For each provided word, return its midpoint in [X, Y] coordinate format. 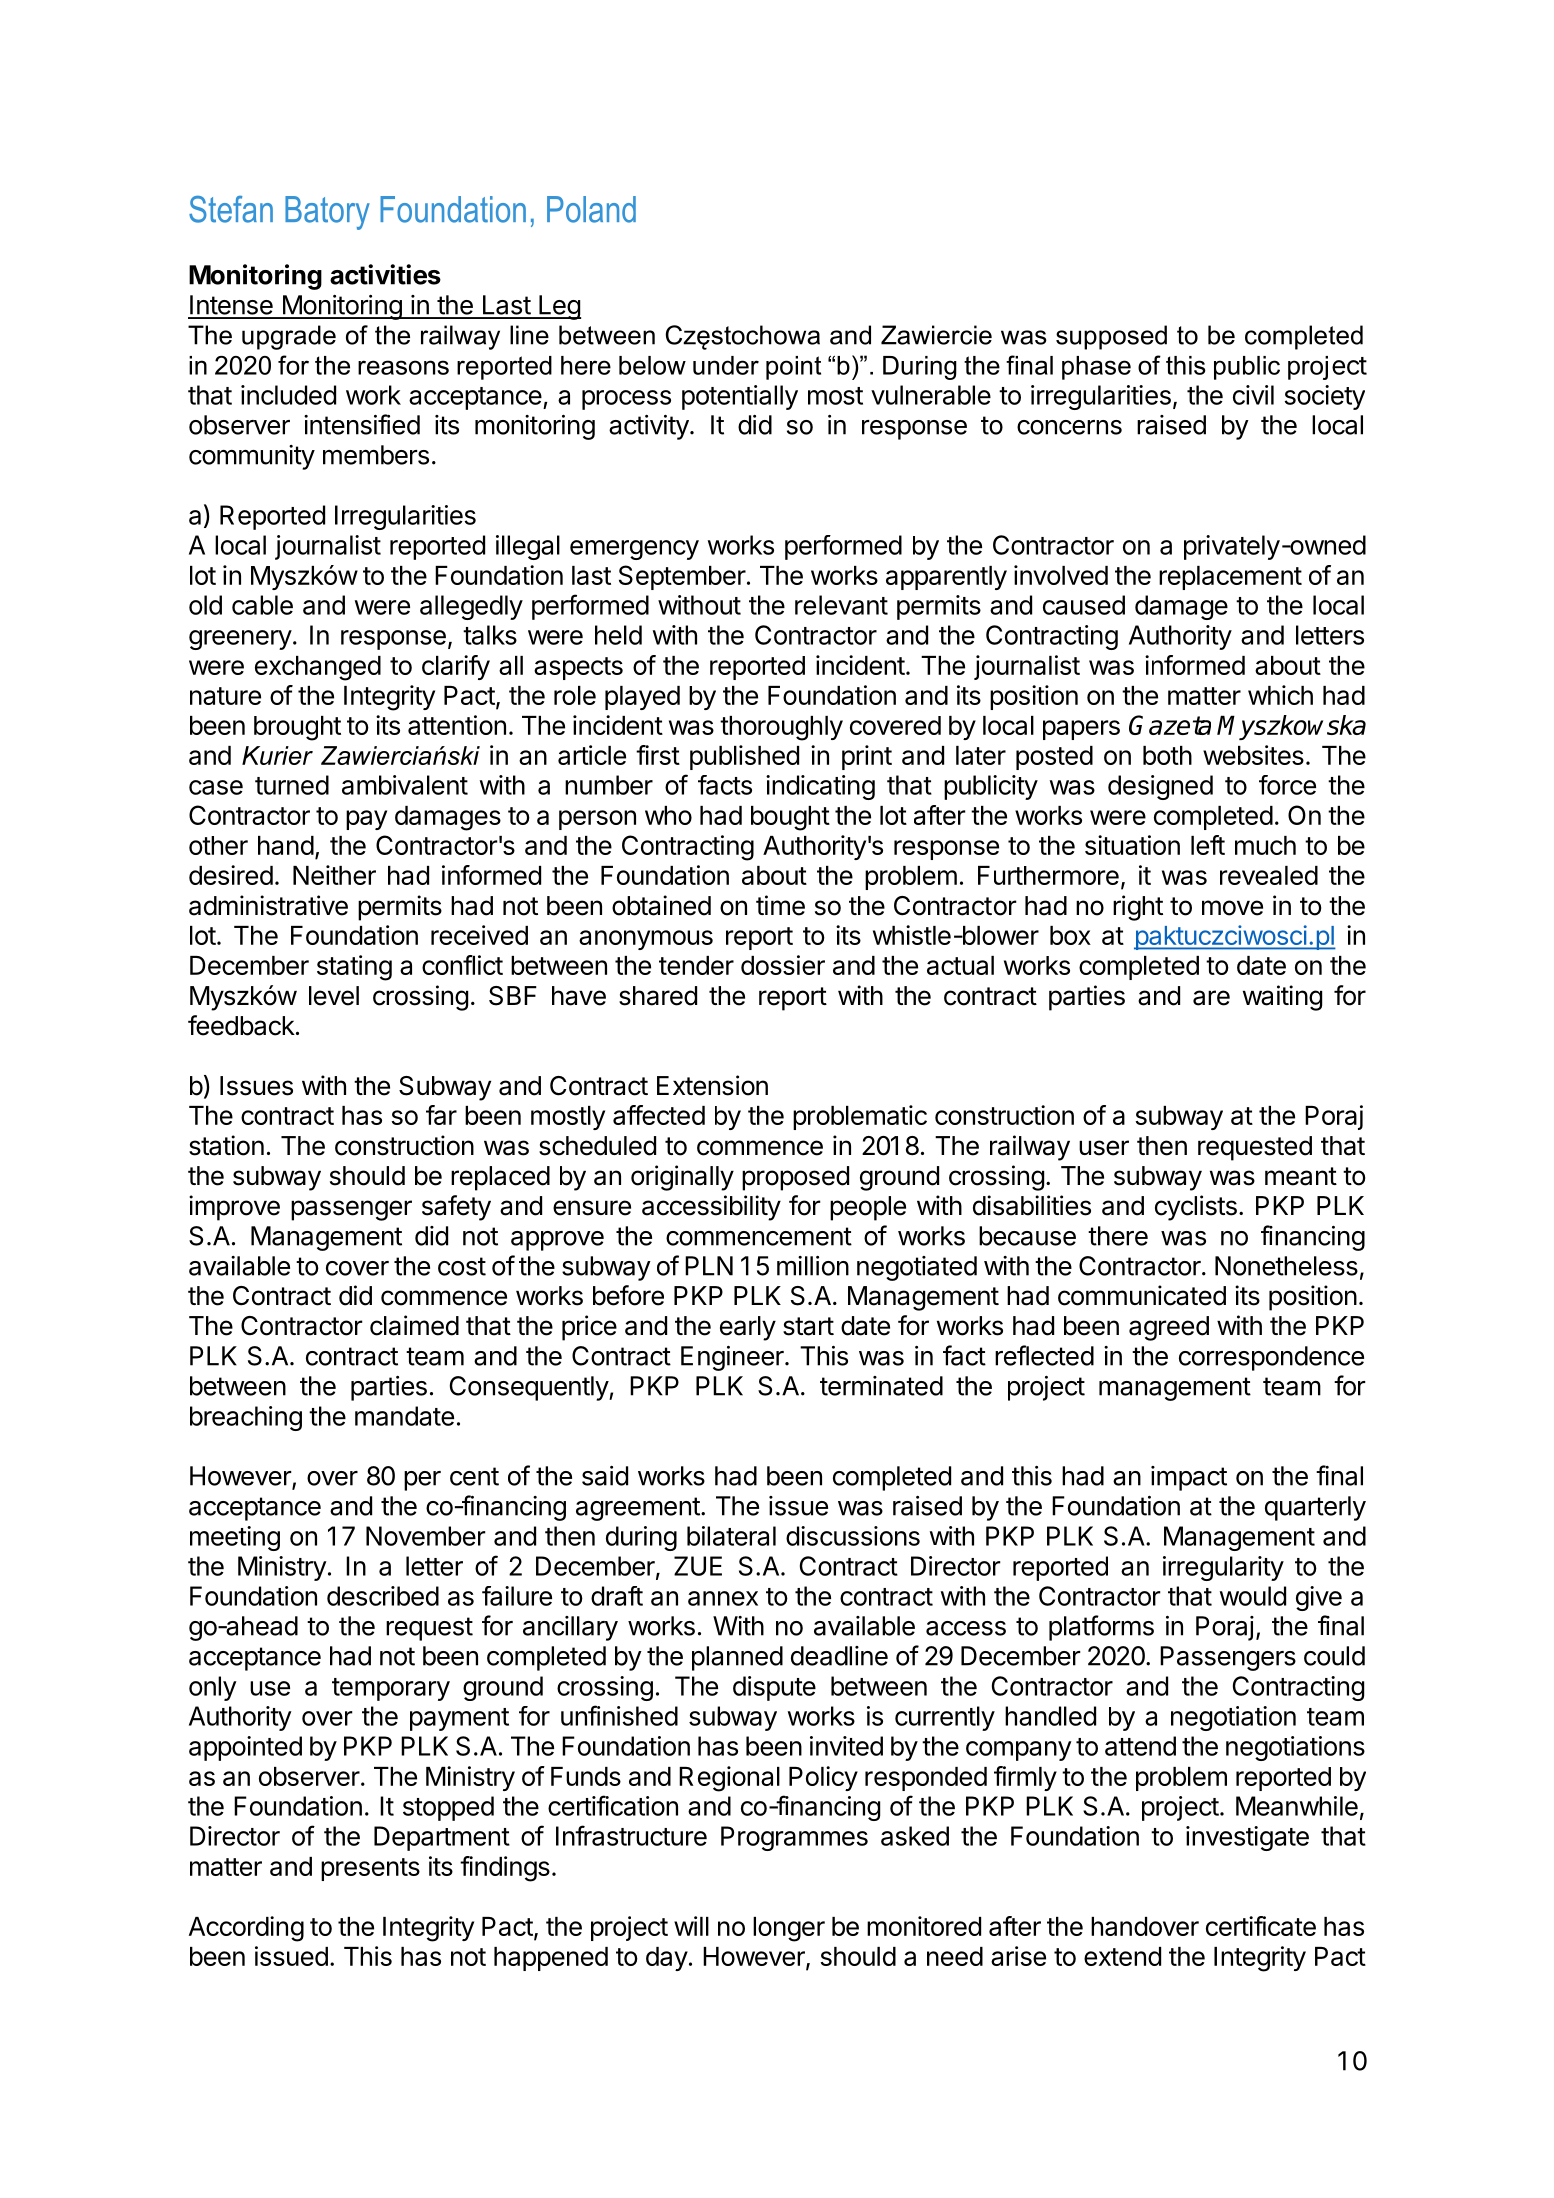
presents [370, 1869]
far [441, 1115]
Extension [712, 1085]
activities [385, 274]
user [1104, 1148]
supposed [1111, 337]
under [726, 365]
